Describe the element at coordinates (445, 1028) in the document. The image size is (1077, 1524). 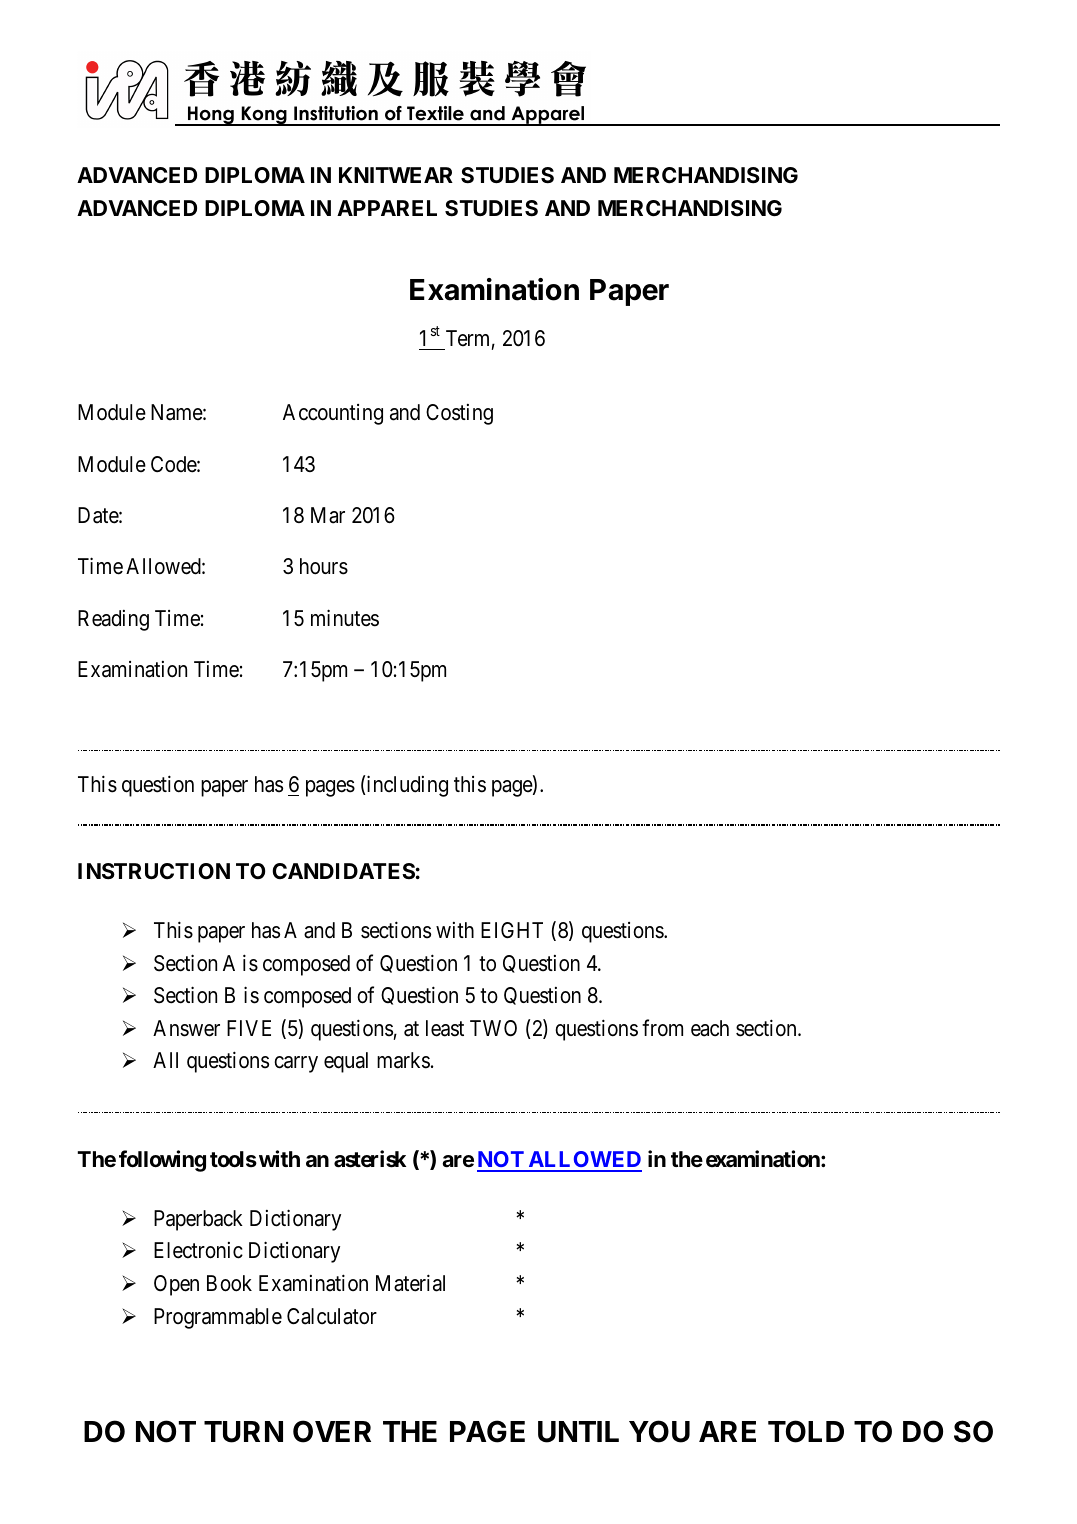
I see `least` at that location.
